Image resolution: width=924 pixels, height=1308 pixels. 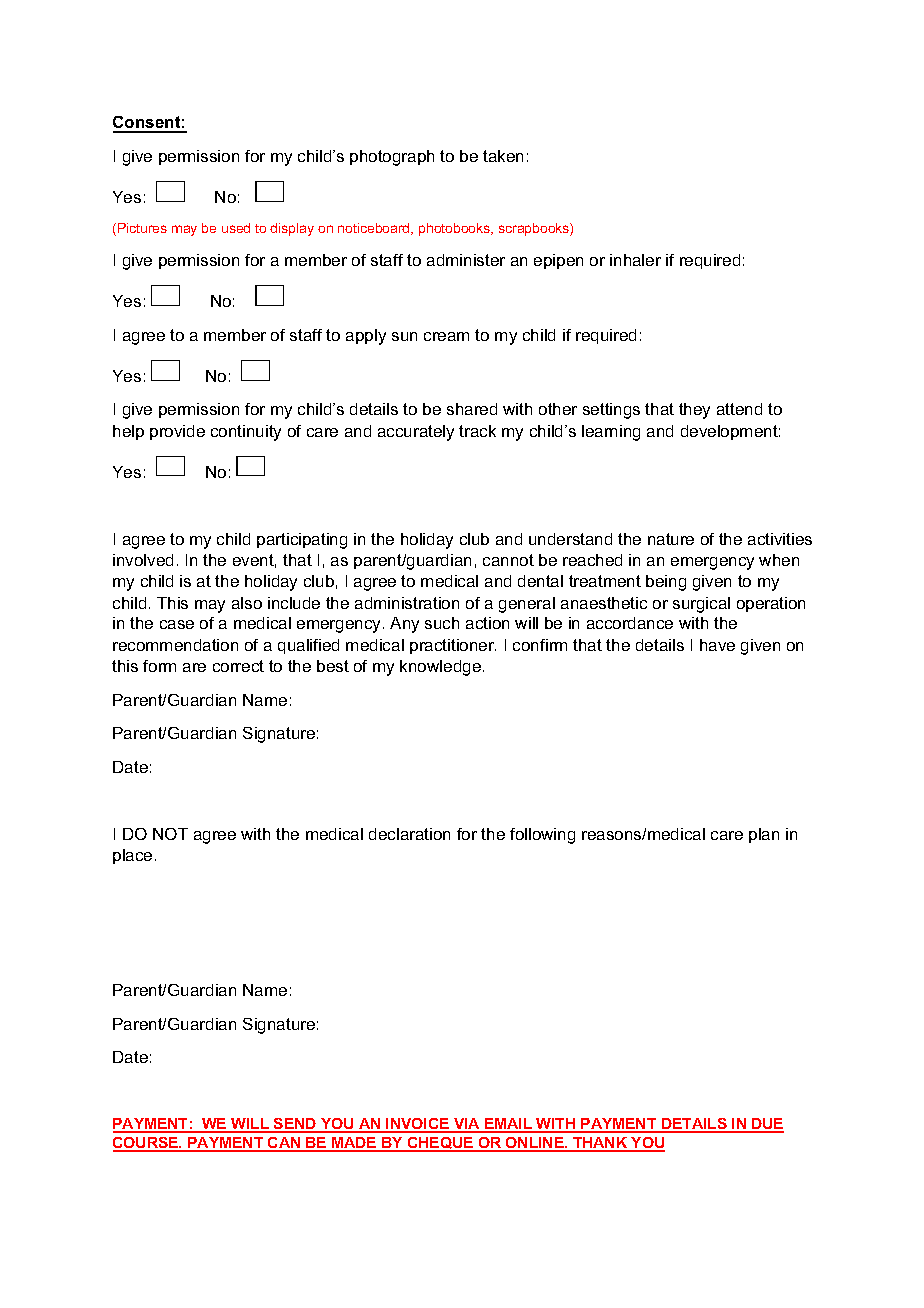 I want to click on DUE, so click(x=767, y=1125).
